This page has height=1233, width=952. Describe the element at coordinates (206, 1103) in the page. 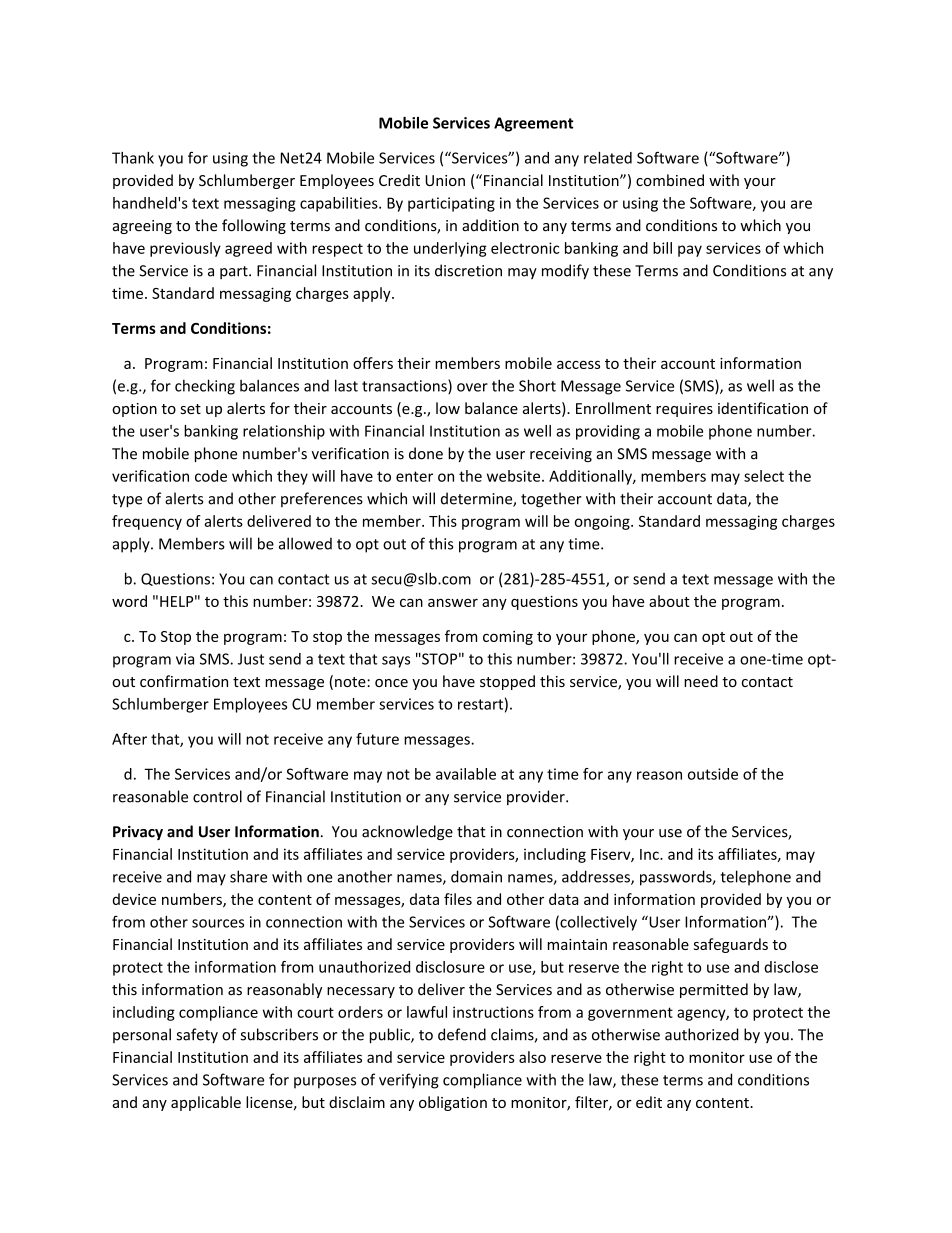

I see `applicable` at that location.
